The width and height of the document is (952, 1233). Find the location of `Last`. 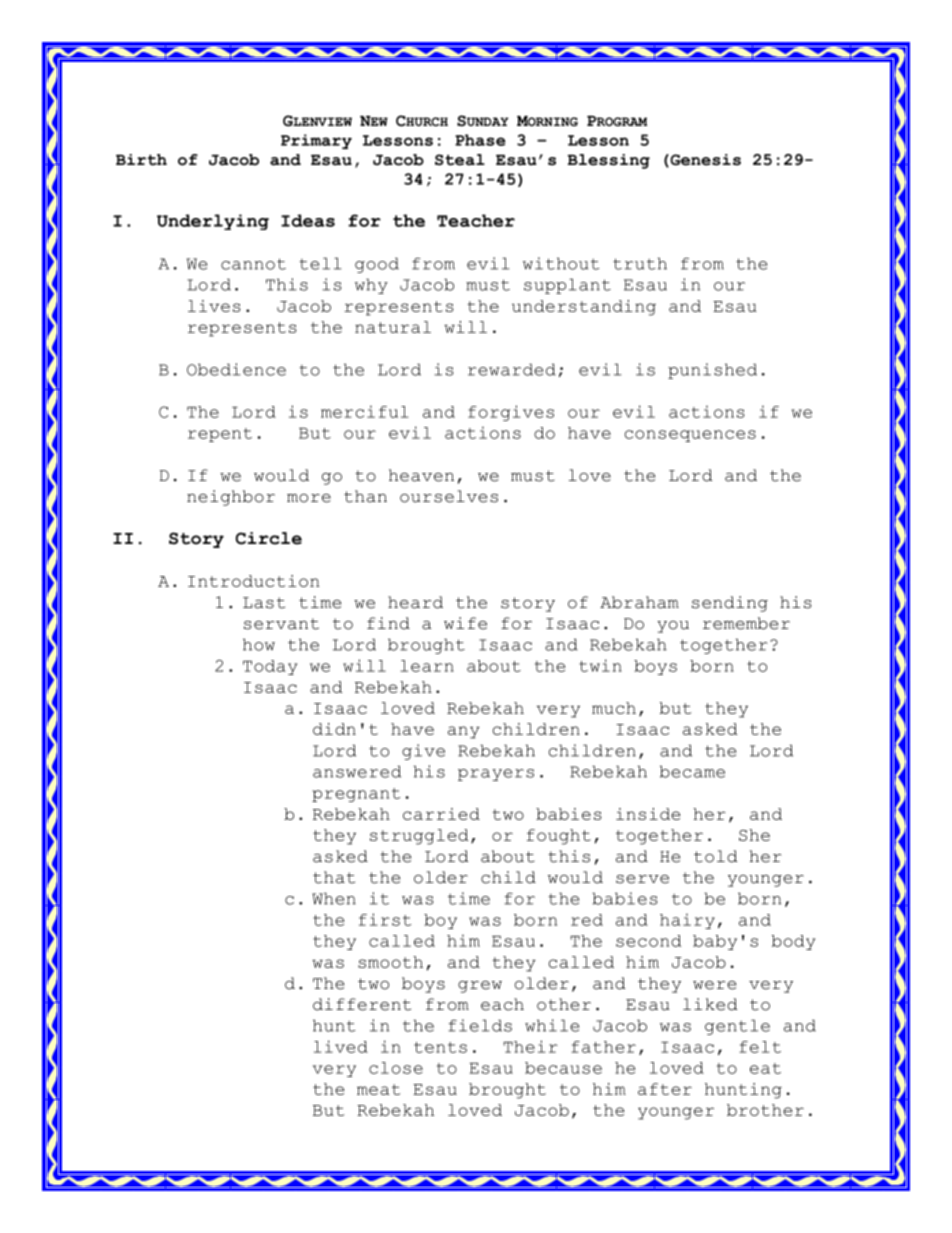

Last is located at coordinates (264, 603).
